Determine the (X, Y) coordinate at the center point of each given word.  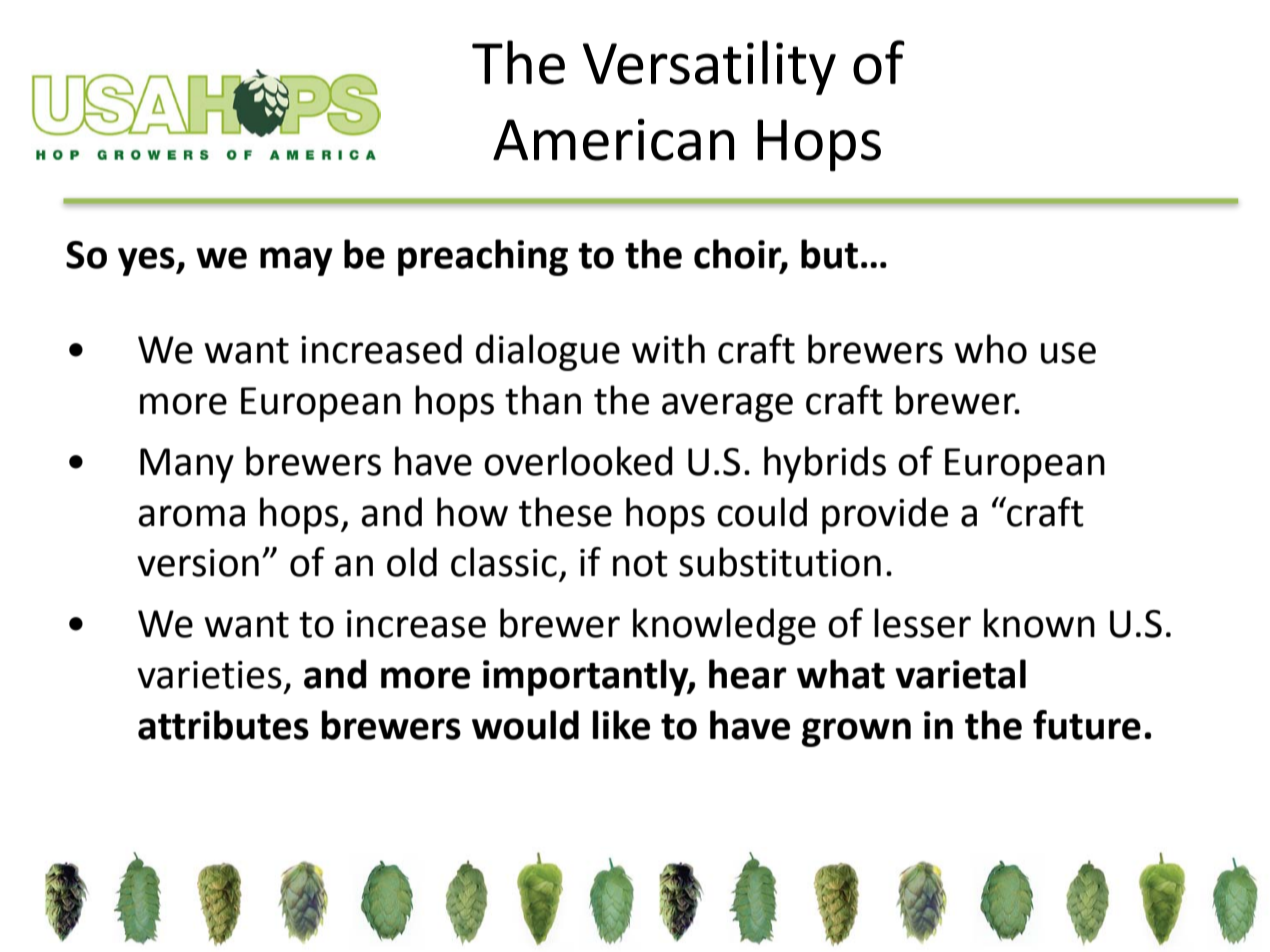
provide (885, 515)
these (565, 512)
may (296, 261)
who (990, 349)
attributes (223, 725)
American (613, 140)
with (668, 349)
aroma (191, 516)
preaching (483, 257)
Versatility (709, 67)
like (621, 725)
